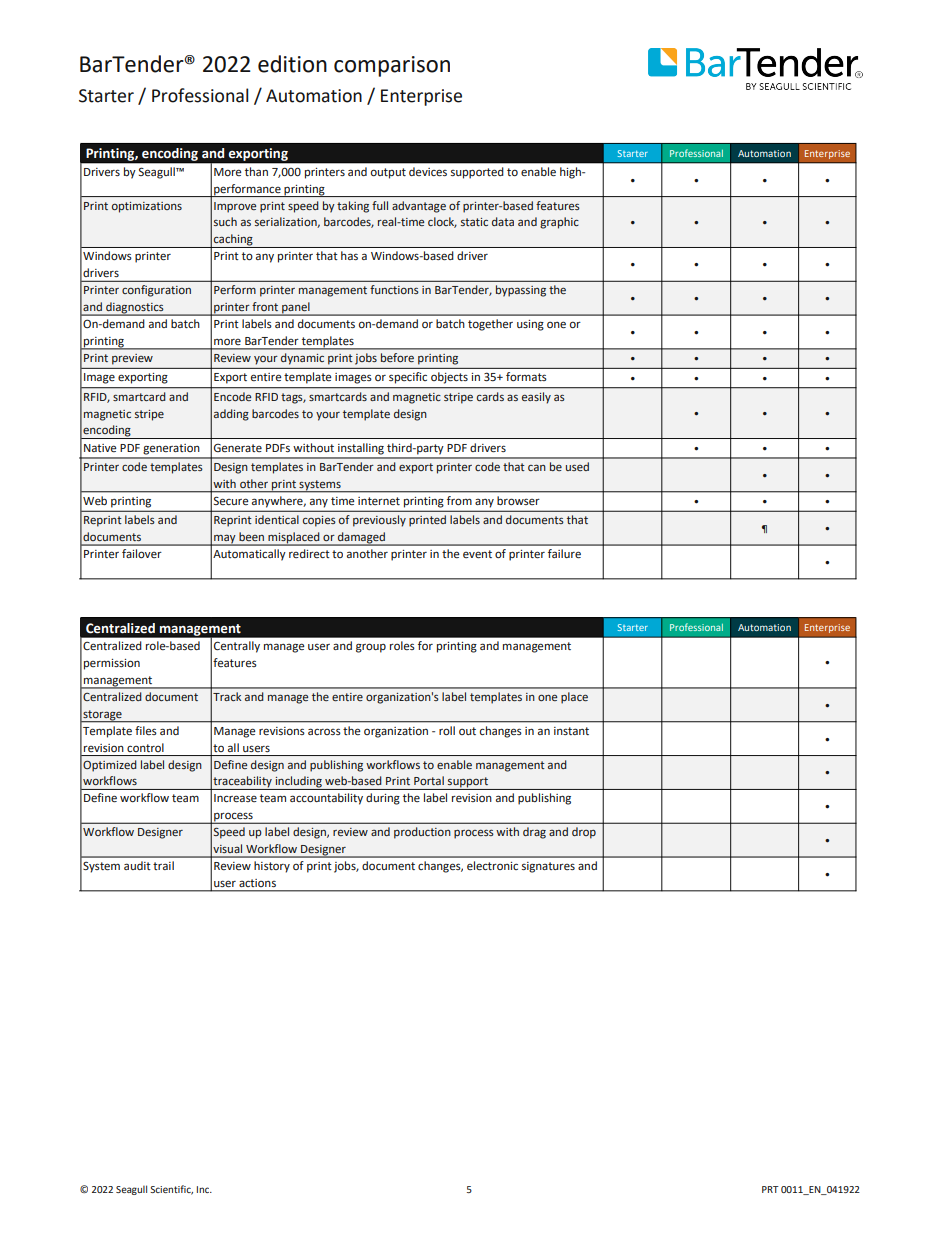 The height and width of the screenshot is (1233, 952). Describe the element at coordinates (257, 883) in the screenshot. I see `actions` at that location.
